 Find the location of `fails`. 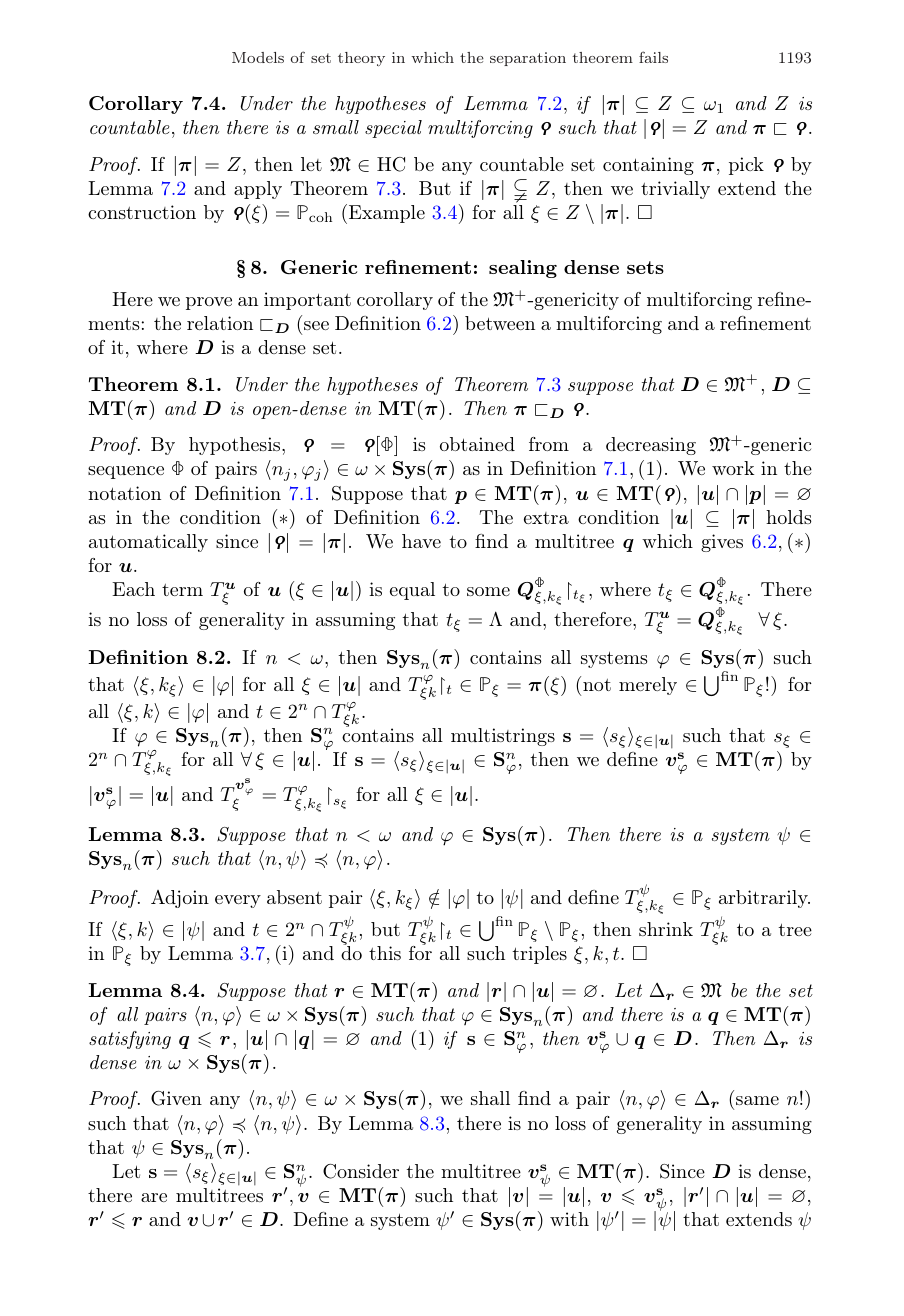

fails is located at coordinates (653, 57).
